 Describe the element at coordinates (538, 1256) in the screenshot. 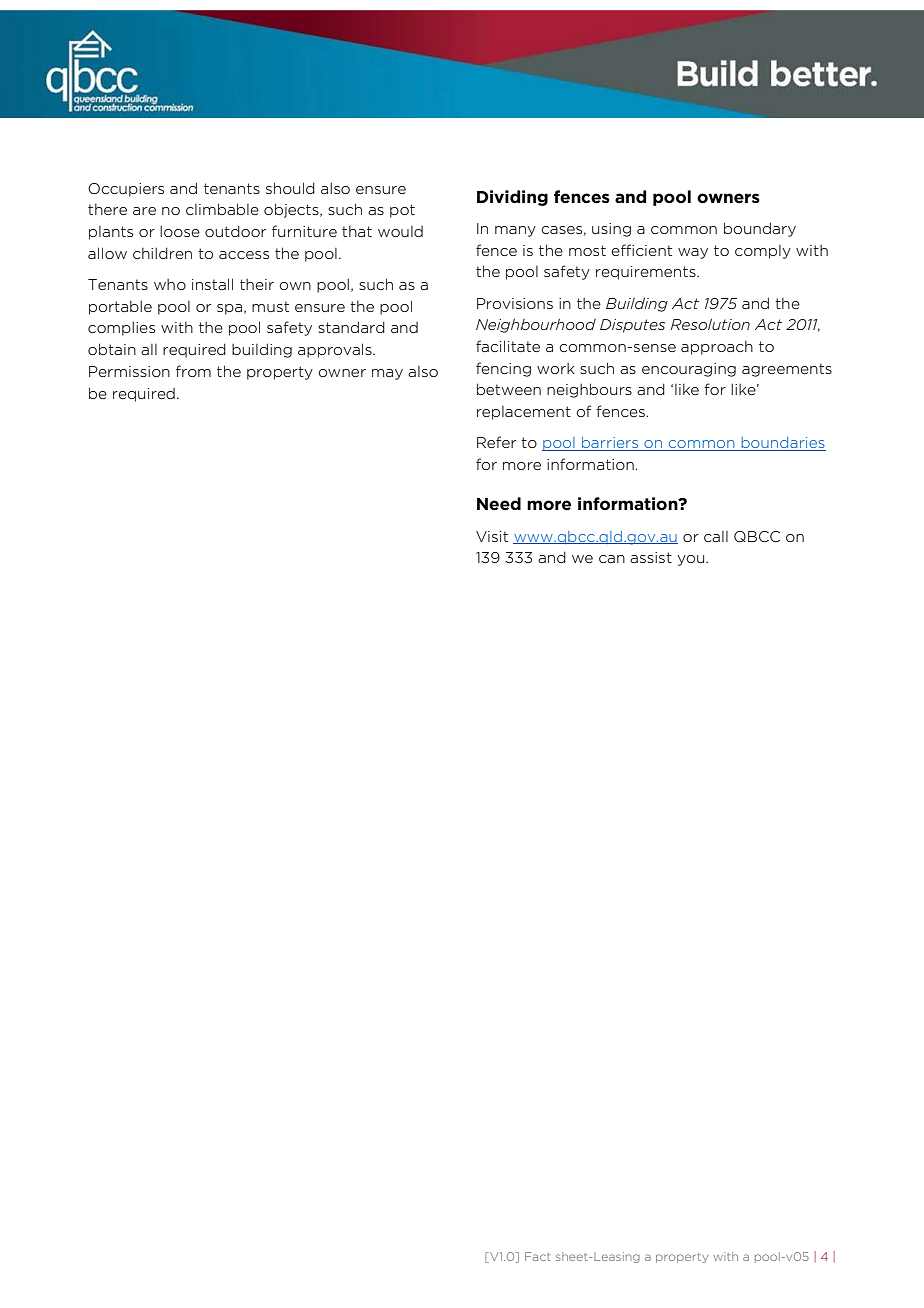

I see `Fact` at that location.
